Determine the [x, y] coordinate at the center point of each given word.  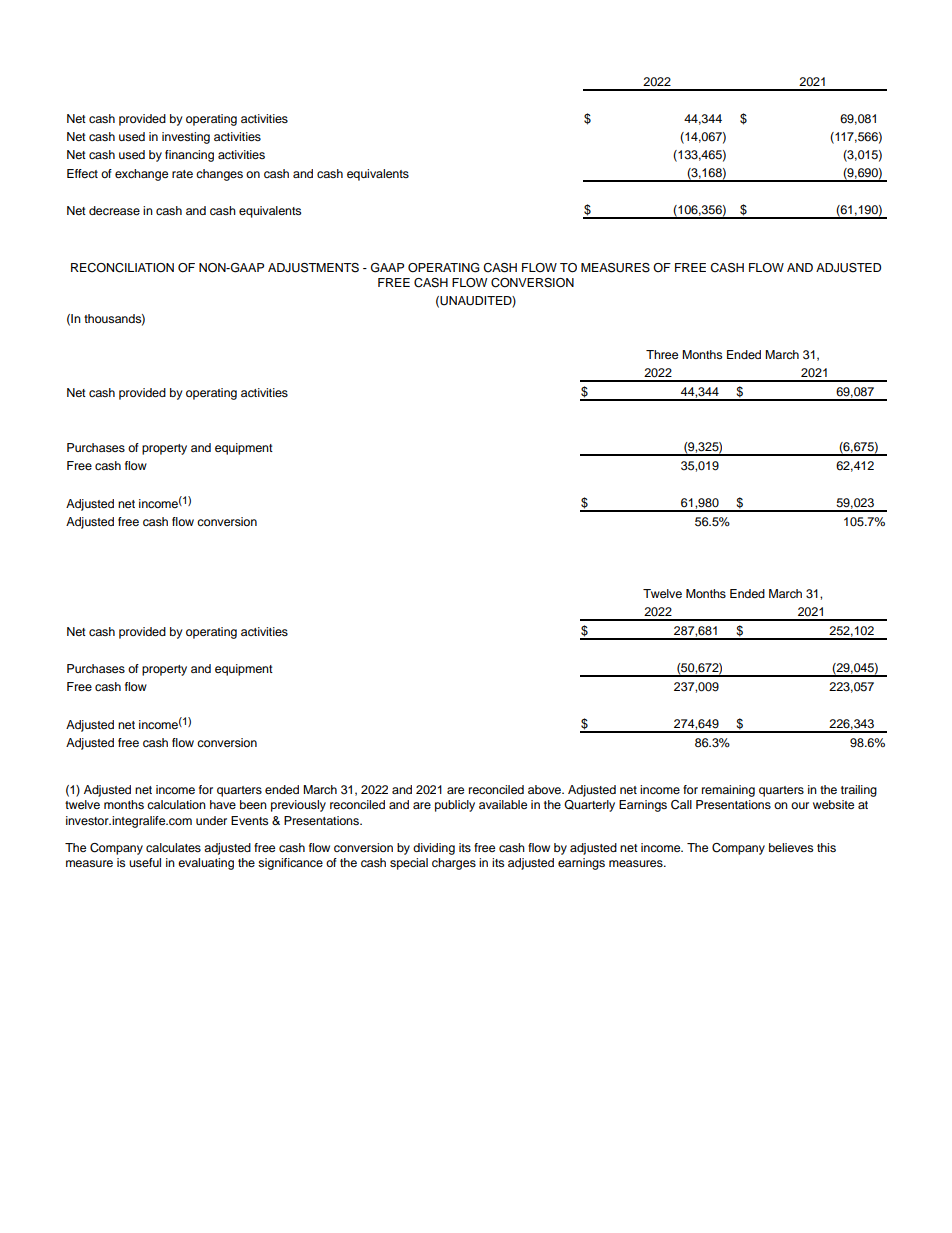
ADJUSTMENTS [313, 268]
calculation [176, 804]
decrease [114, 210]
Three [662, 354]
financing [189, 156]
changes [219, 175]
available [503, 804]
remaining [728, 791]
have [223, 804]
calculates [173, 847]
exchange [141, 175]
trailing [859, 791]
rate [182, 174]
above [545, 789]
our [800, 805]
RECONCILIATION [122, 268]
